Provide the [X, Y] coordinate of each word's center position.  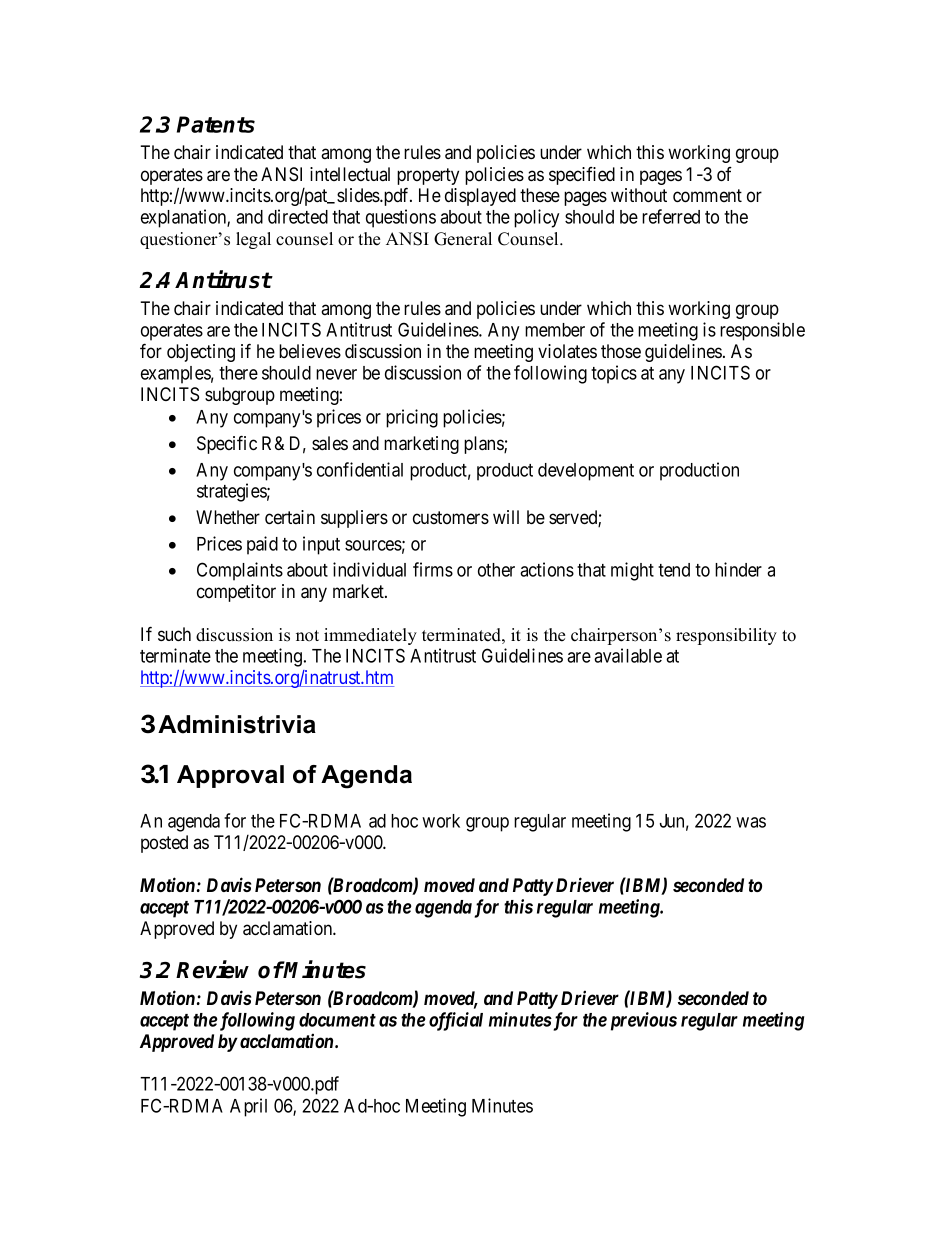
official [456, 1021]
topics [614, 374]
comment [707, 196]
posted [164, 844]
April [248, 1107]
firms [433, 569]
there [238, 373]
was [751, 822]
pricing [412, 418]
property [428, 178]
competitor [236, 593]
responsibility [726, 636]
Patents [216, 124]
